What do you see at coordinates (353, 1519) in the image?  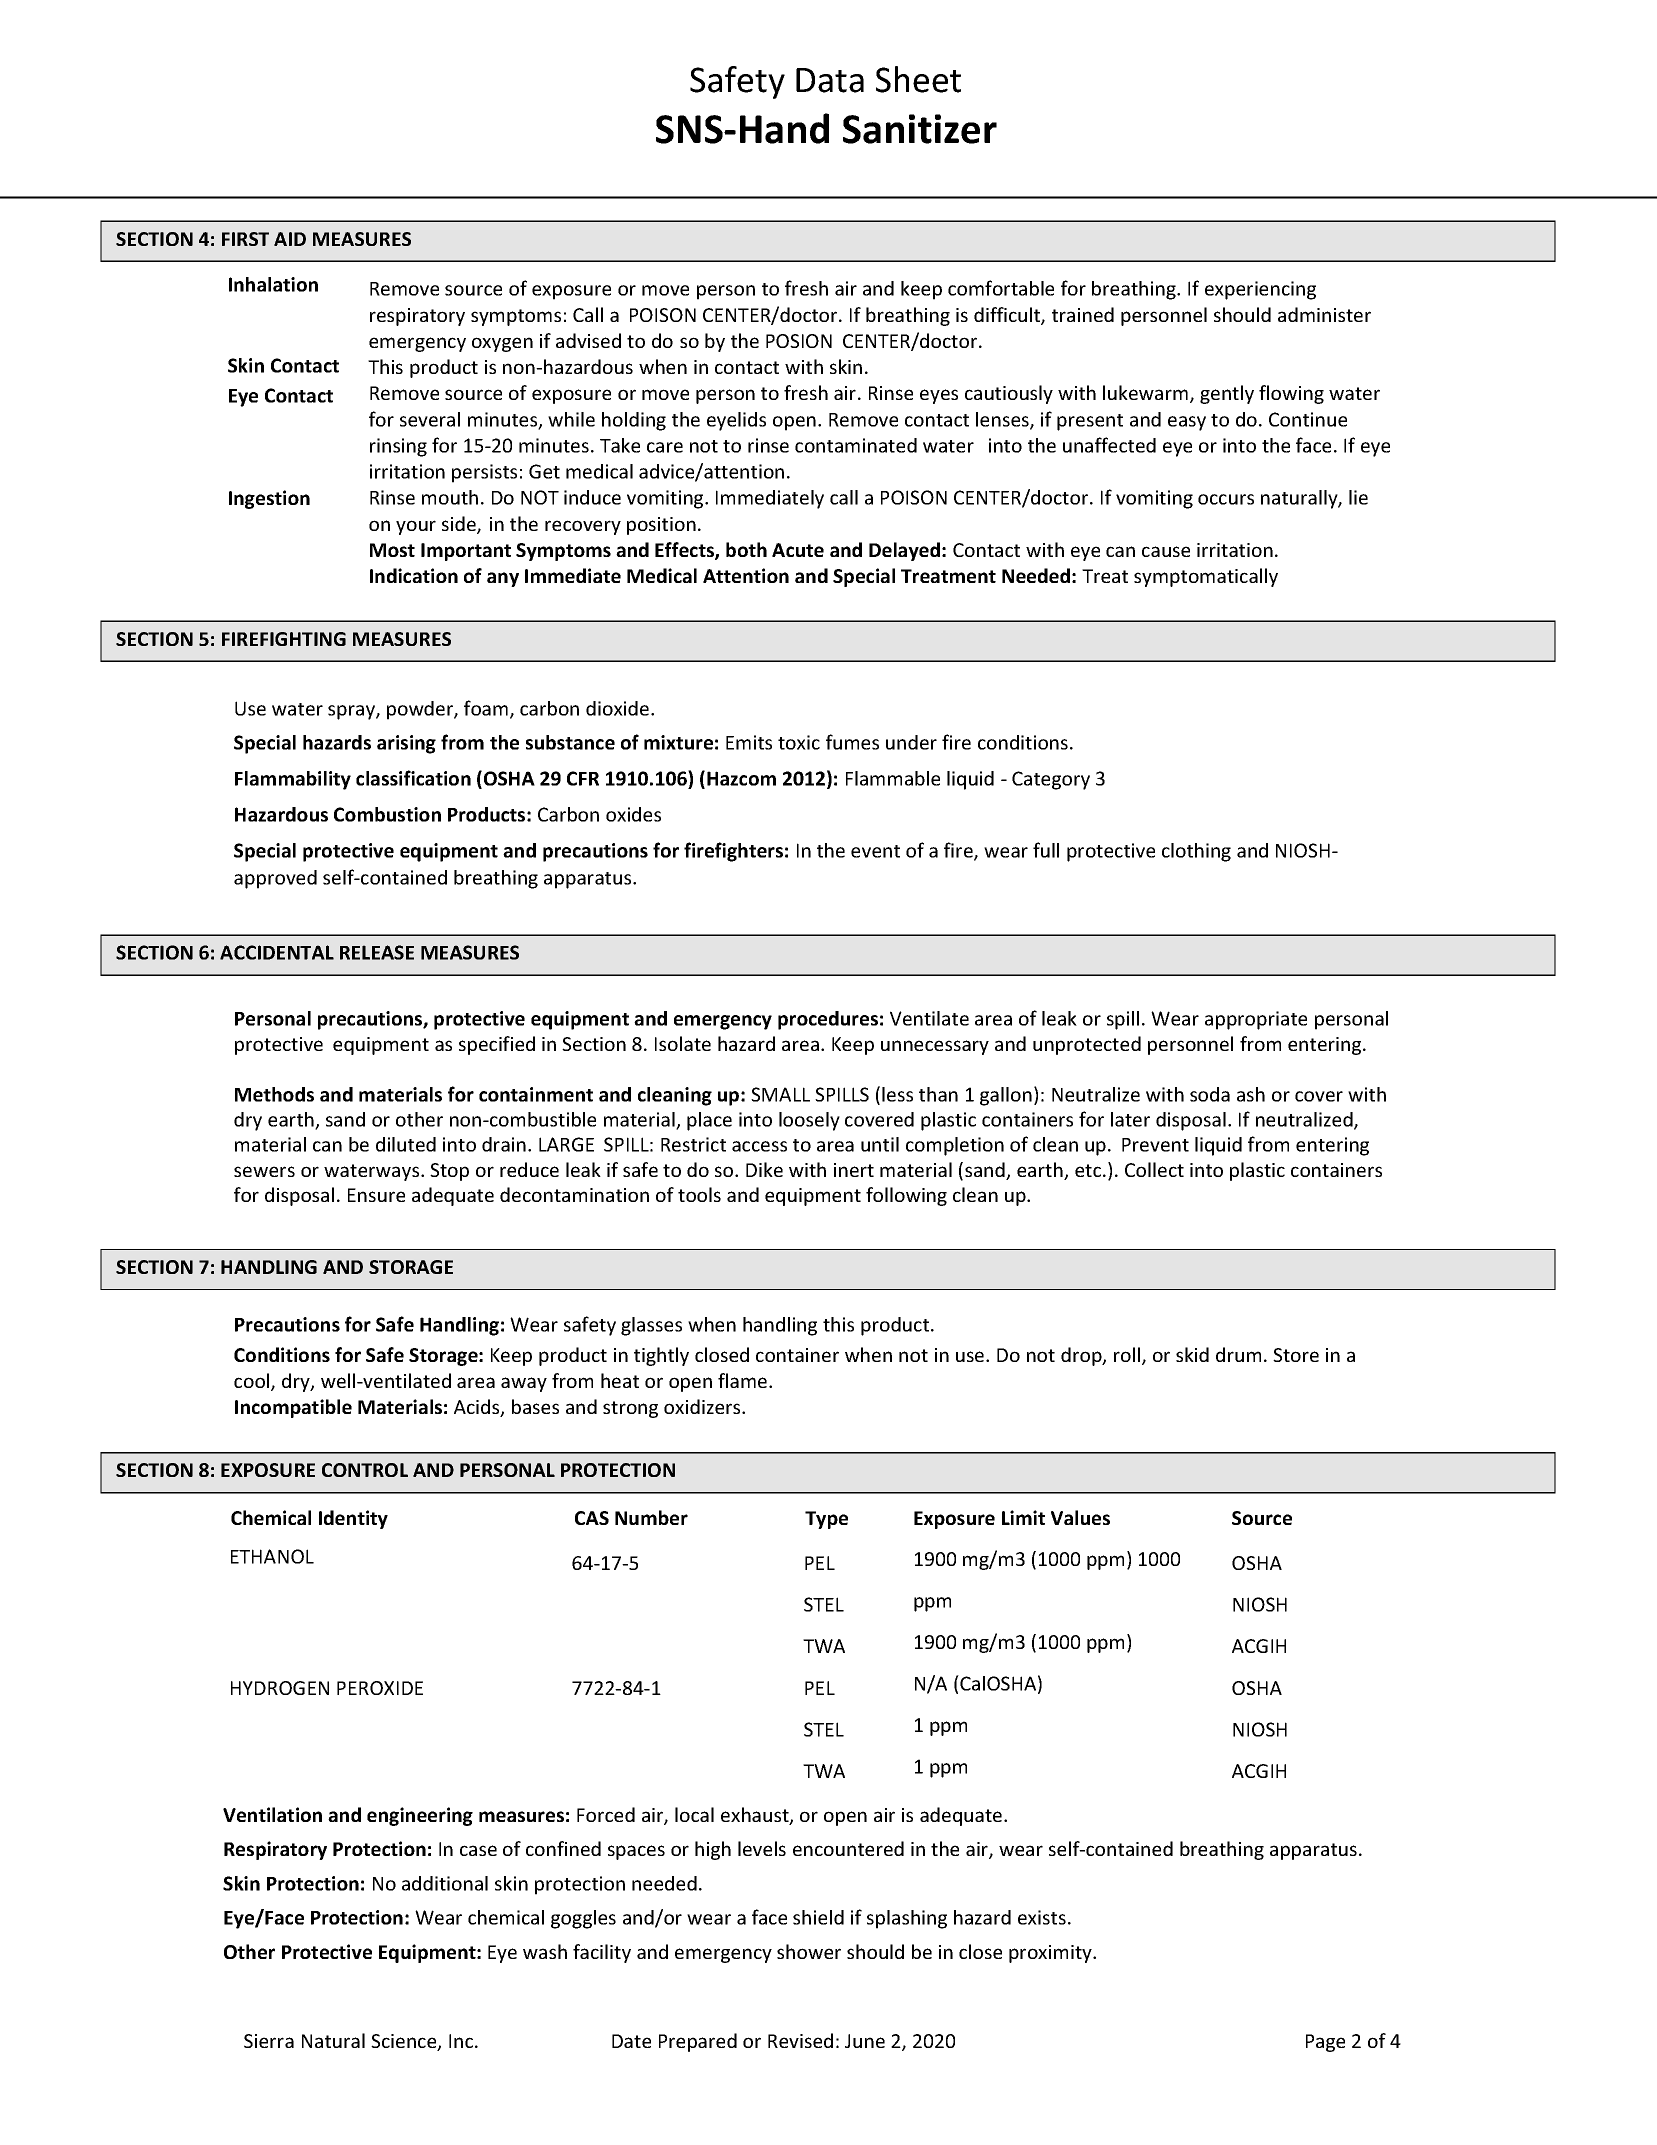 I see `Identity` at bounding box center [353, 1519].
